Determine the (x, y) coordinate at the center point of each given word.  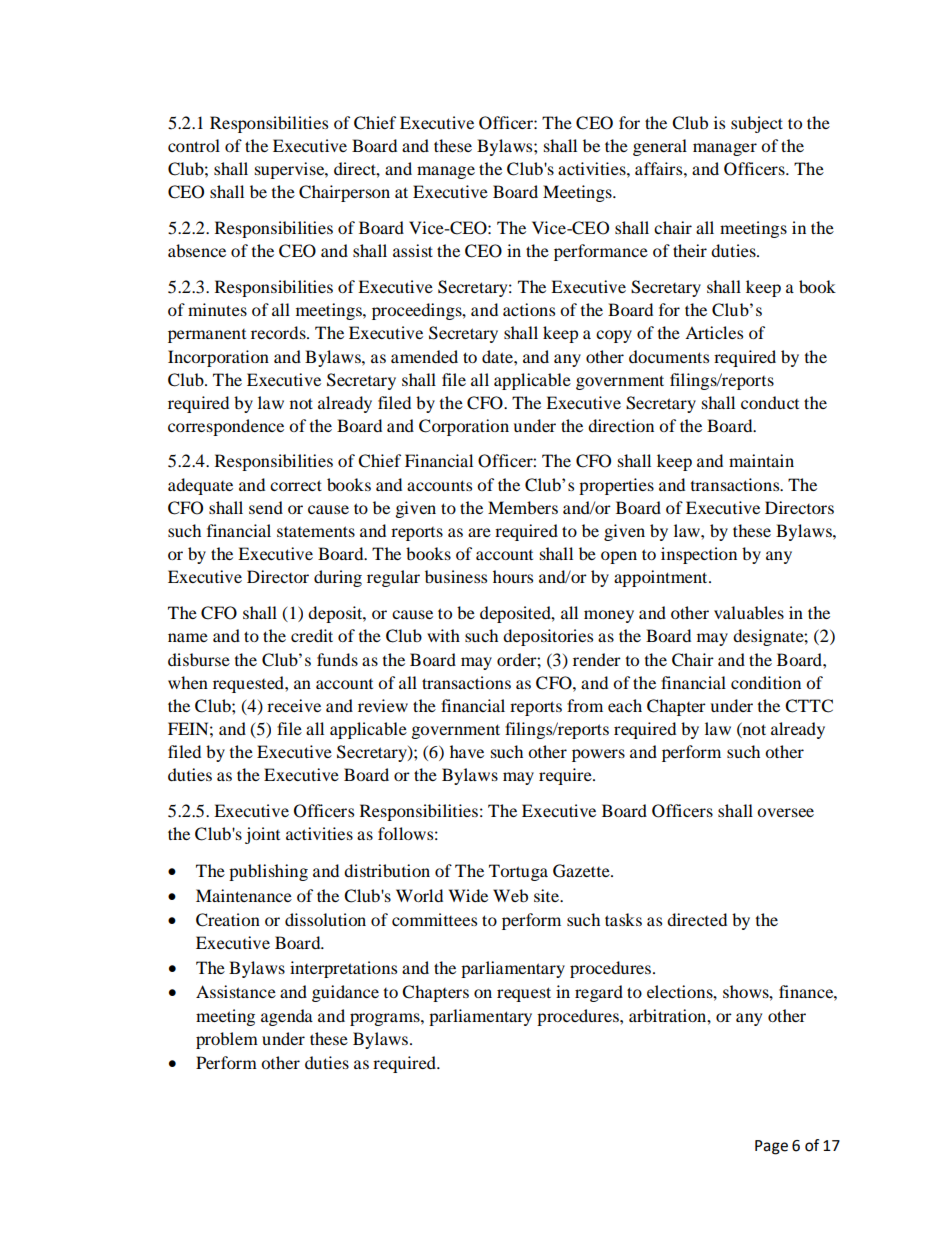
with (443, 635)
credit (312, 635)
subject (757, 124)
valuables (749, 612)
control (194, 145)
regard (599, 993)
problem (227, 1040)
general (660, 147)
